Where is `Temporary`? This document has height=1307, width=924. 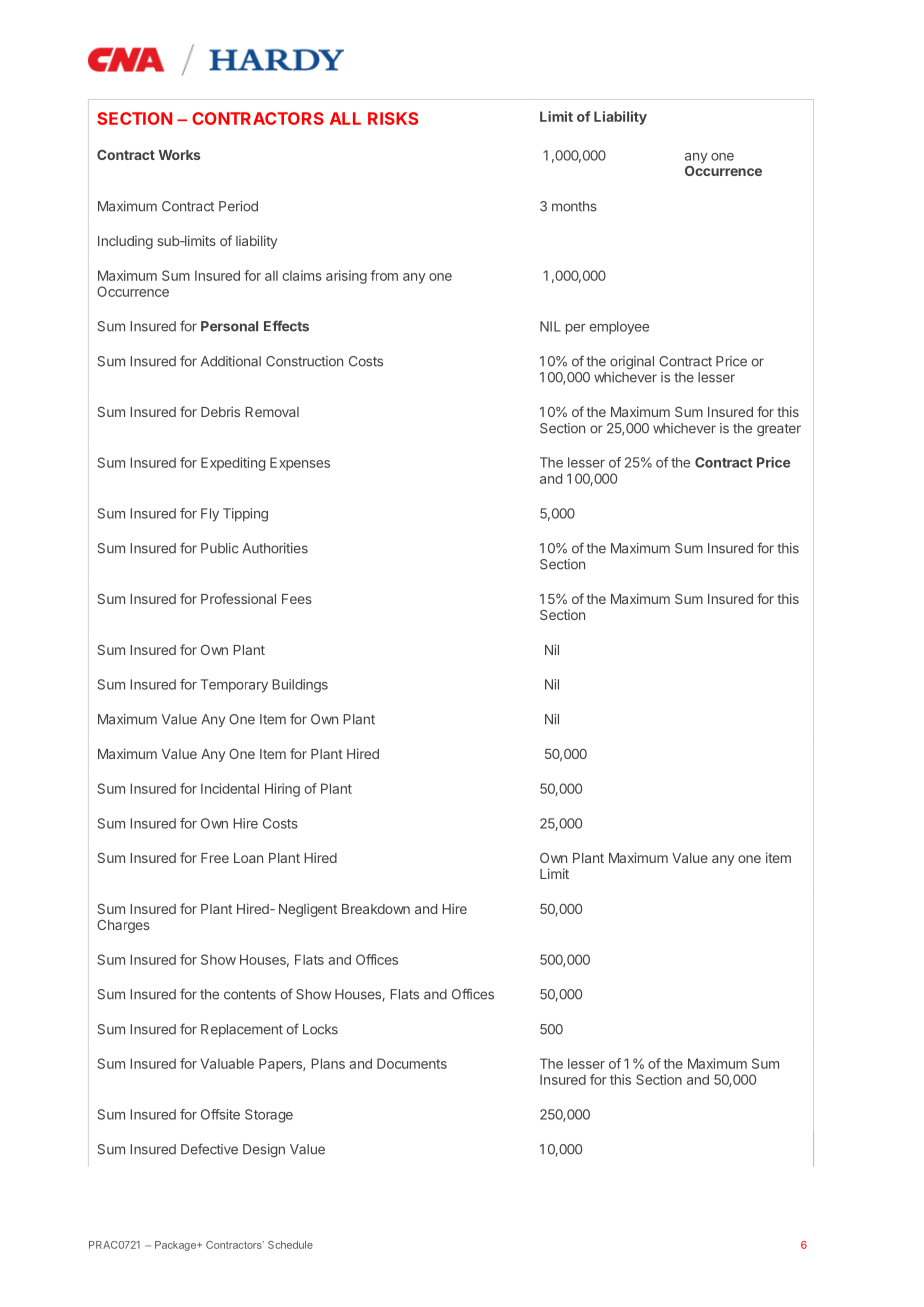
Temporary is located at coordinates (234, 686).
